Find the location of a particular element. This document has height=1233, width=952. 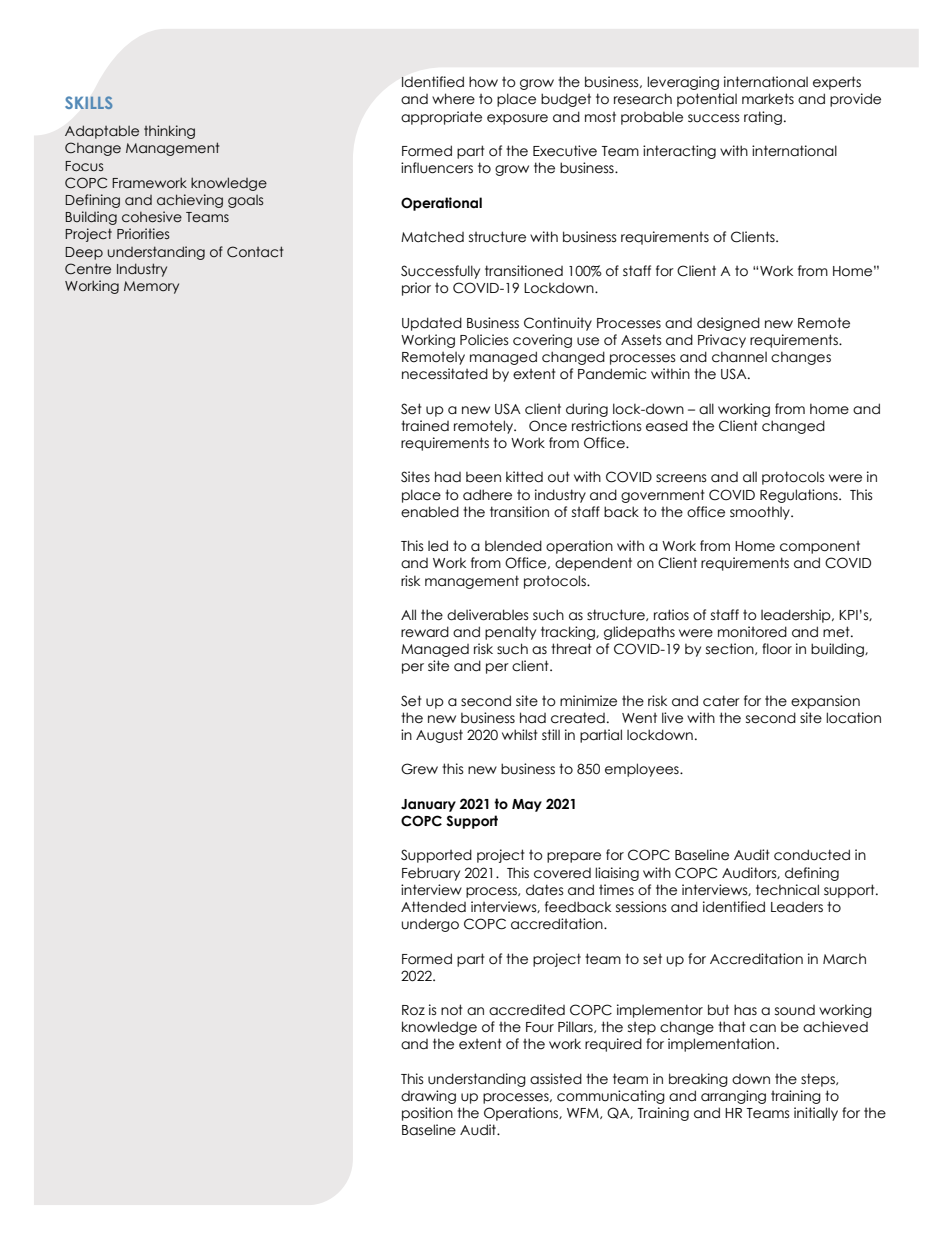

Policies is located at coordinates (484, 340).
